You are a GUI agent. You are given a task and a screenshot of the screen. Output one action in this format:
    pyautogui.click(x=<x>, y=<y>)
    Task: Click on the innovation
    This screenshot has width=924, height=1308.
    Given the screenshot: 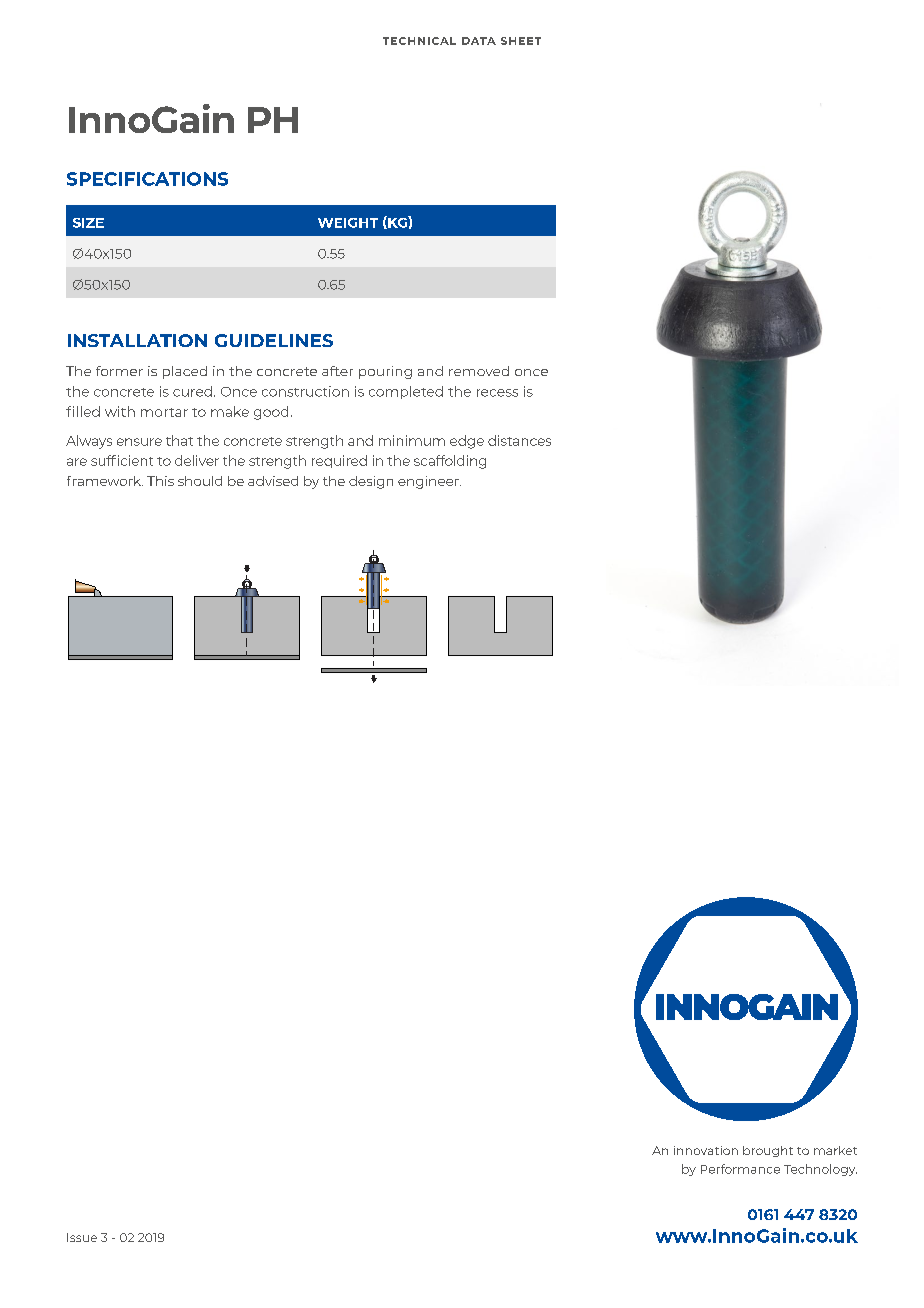 What is the action you would take?
    pyautogui.click(x=706, y=1150)
